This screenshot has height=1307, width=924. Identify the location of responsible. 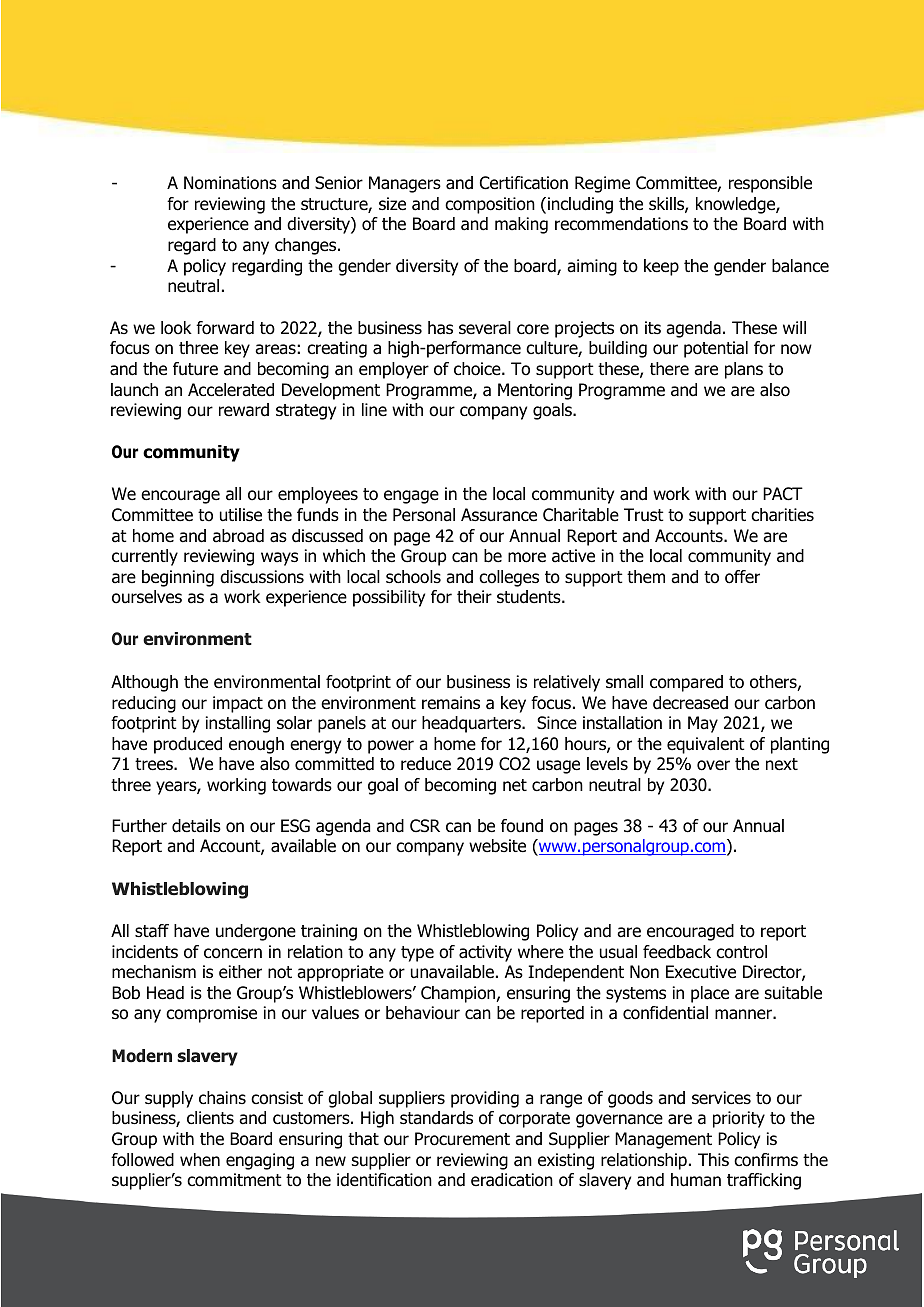
(770, 184).
